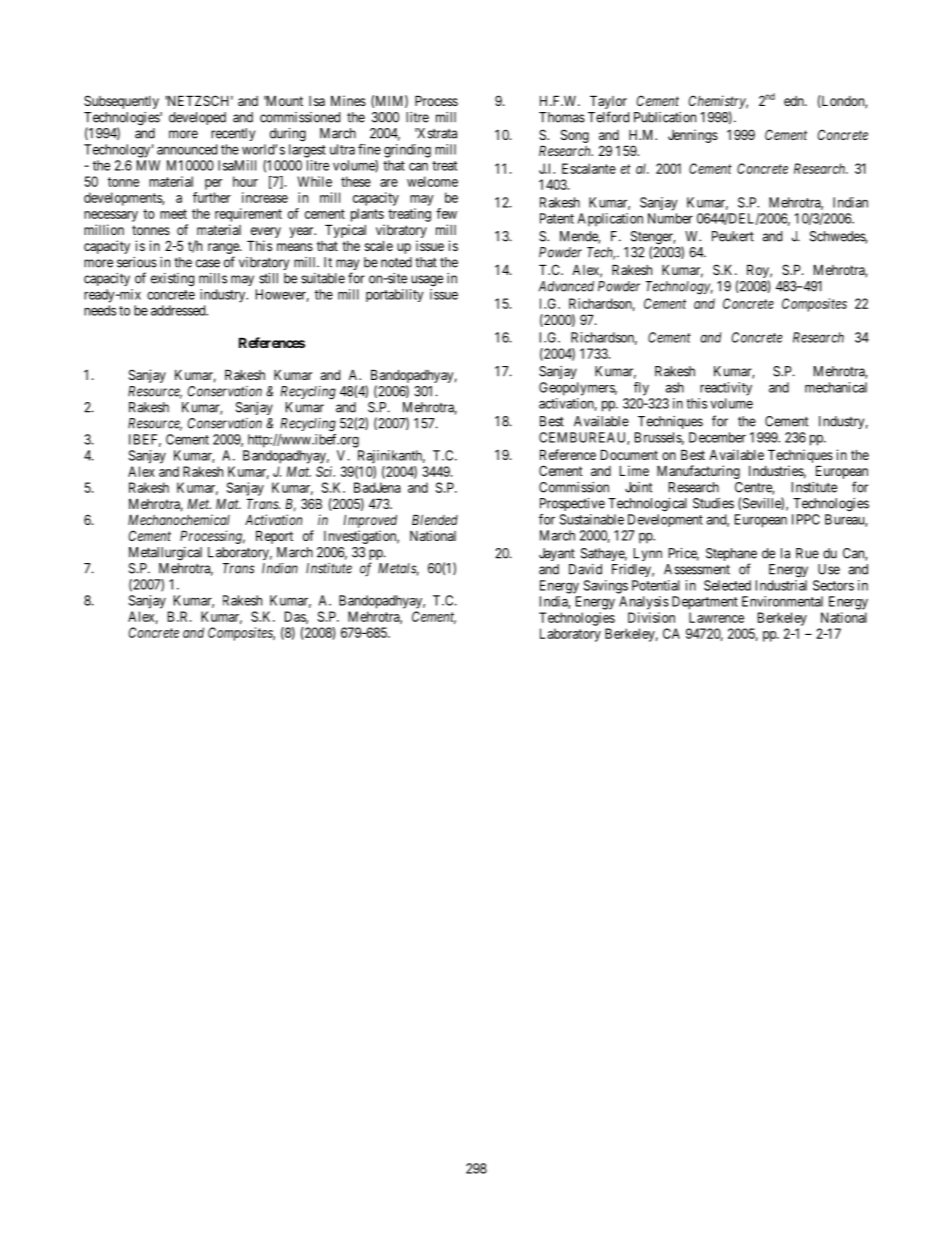  I want to click on developed, so click(197, 118).
